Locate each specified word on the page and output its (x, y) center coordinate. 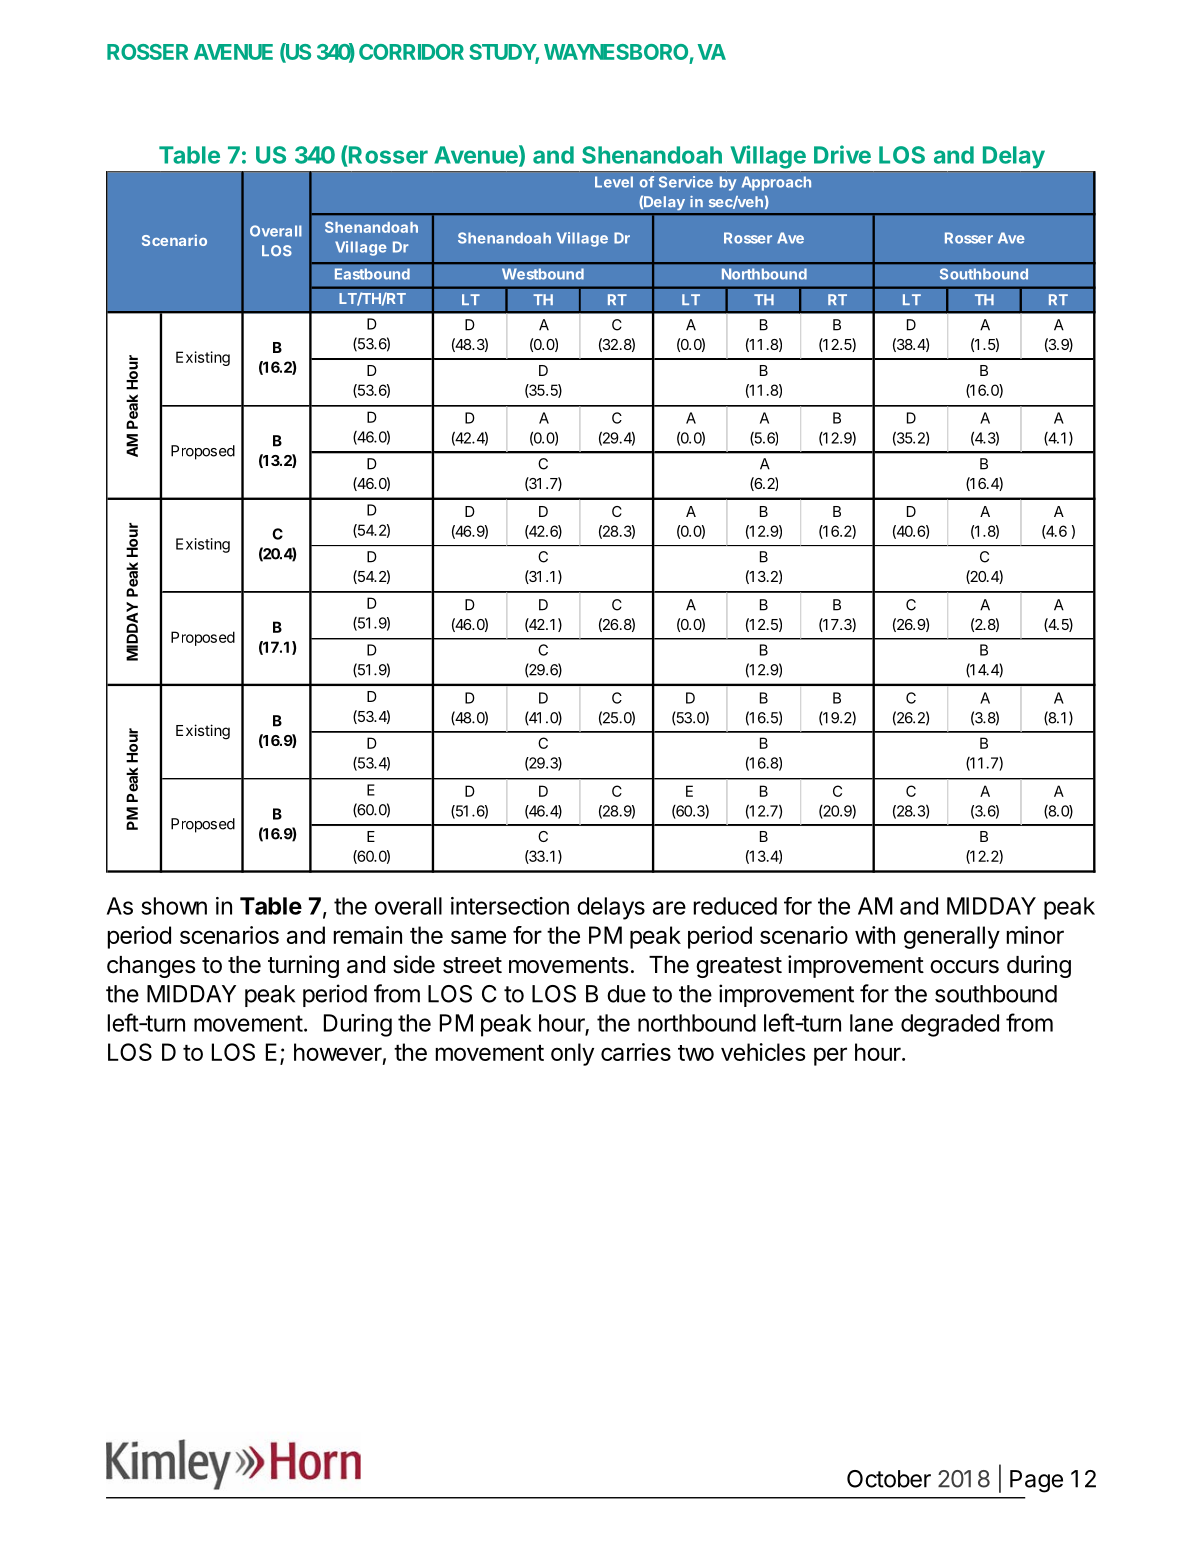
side (414, 964)
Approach (776, 183)
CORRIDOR (411, 52)
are (669, 908)
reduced (735, 906)
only (572, 1054)
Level (614, 182)
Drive (842, 154)
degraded (950, 1025)
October (889, 1479)
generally (952, 937)
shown (174, 906)
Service (686, 182)
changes (151, 967)
